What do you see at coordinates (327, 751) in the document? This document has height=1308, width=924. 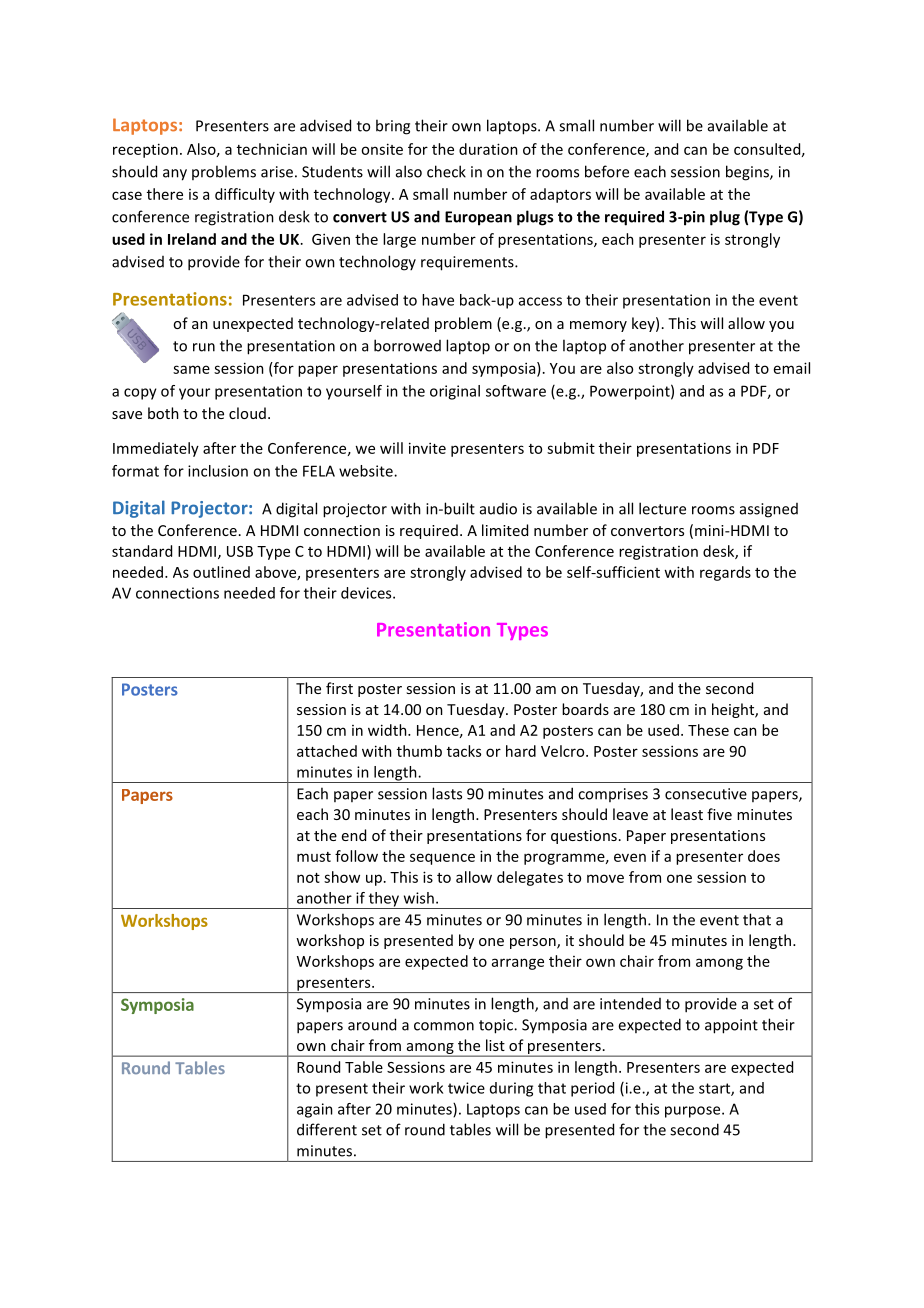 I see `attached` at bounding box center [327, 751].
